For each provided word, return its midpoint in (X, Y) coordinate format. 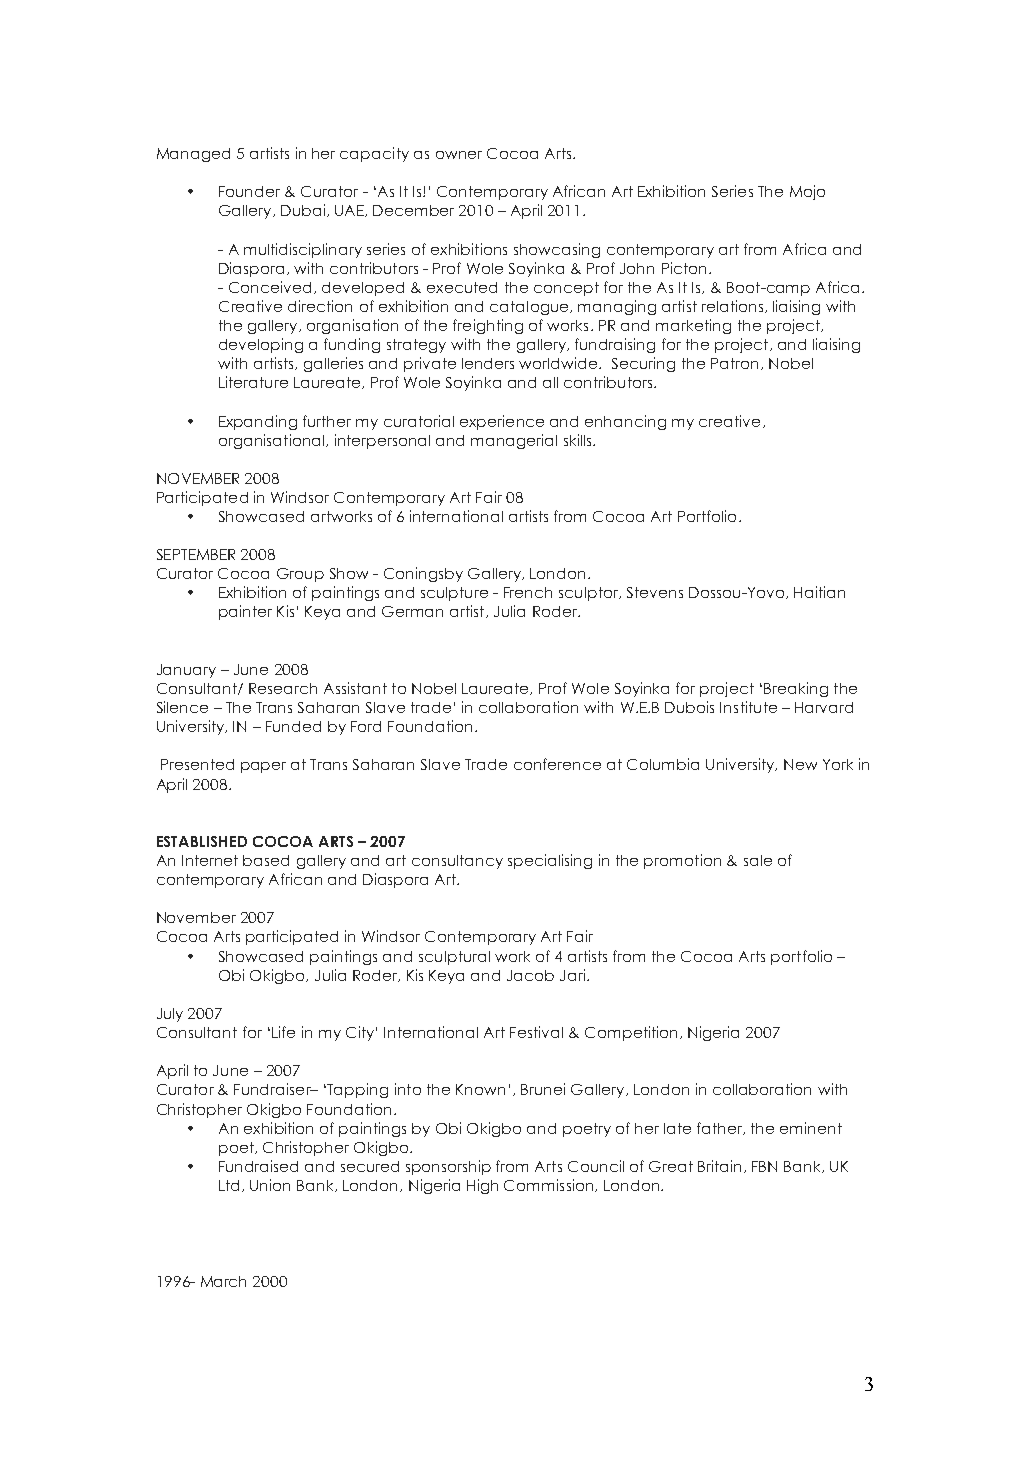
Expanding (258, 422)
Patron (734, 363)
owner (459, 155)
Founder (249, 191)
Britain (719, 1166)
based (266, 860)
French (528, 592)
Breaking (796, 689)
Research (283, 688)
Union (270, 1185)
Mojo (807, 192)
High (482, 1186)
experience (502, 422)
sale (758, 860)
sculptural (454, 958)
